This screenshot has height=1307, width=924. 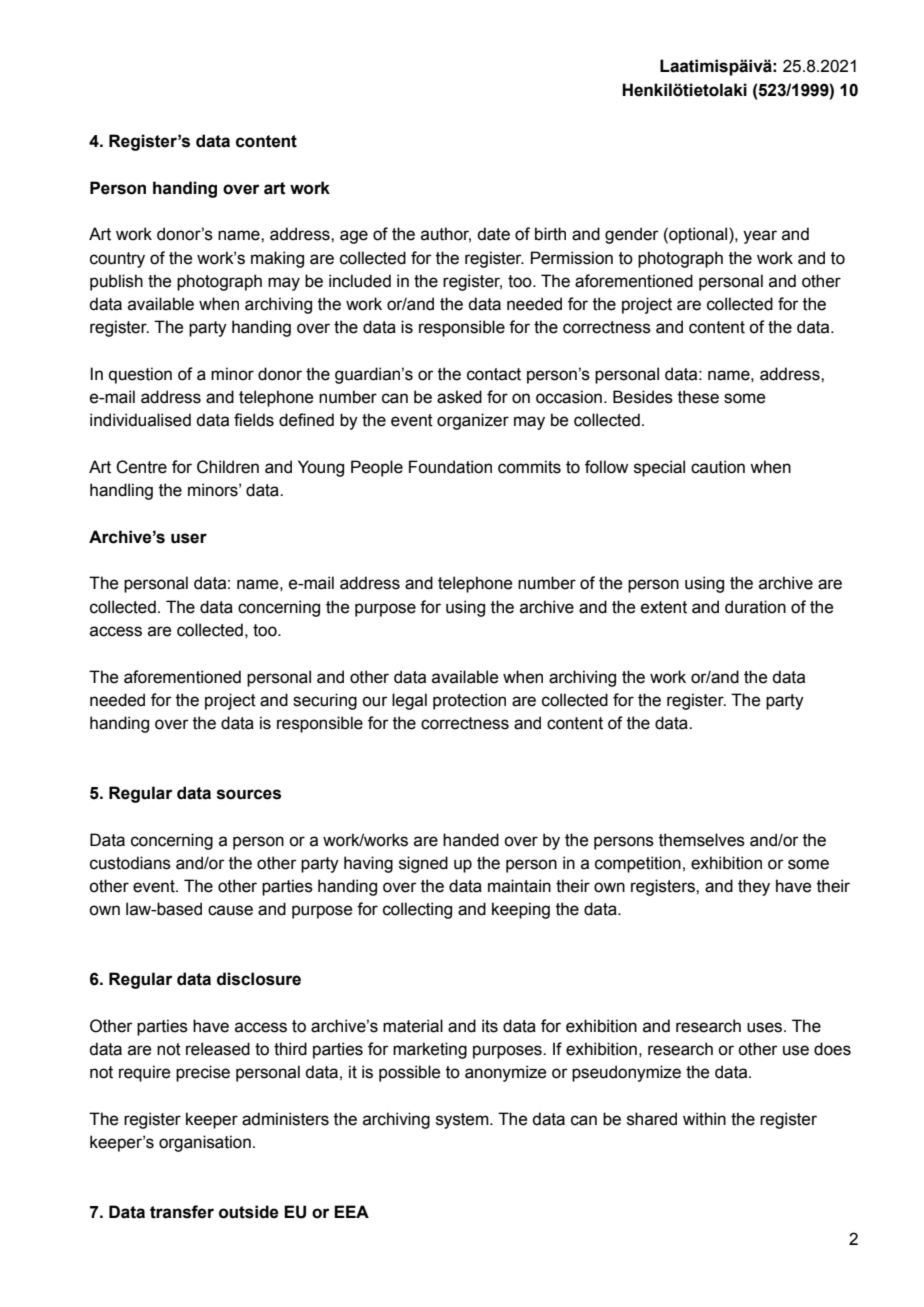 I want to click on transfer, so click(x=182, y=1212).
